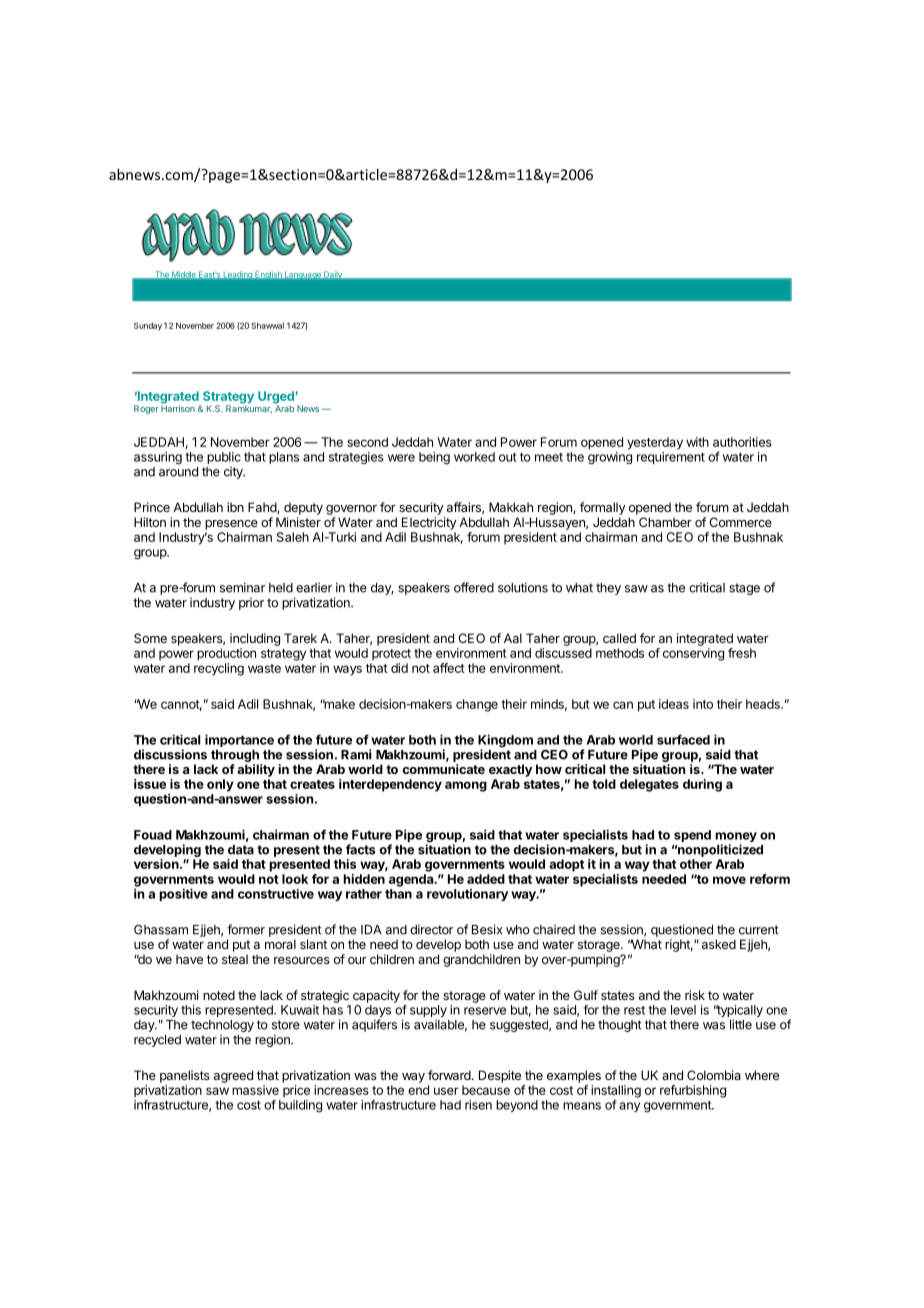 The height and width of the page is (1308, 924). Describe the element at coordinates (233, 1076) in the page. I see `agreed` at that location.
